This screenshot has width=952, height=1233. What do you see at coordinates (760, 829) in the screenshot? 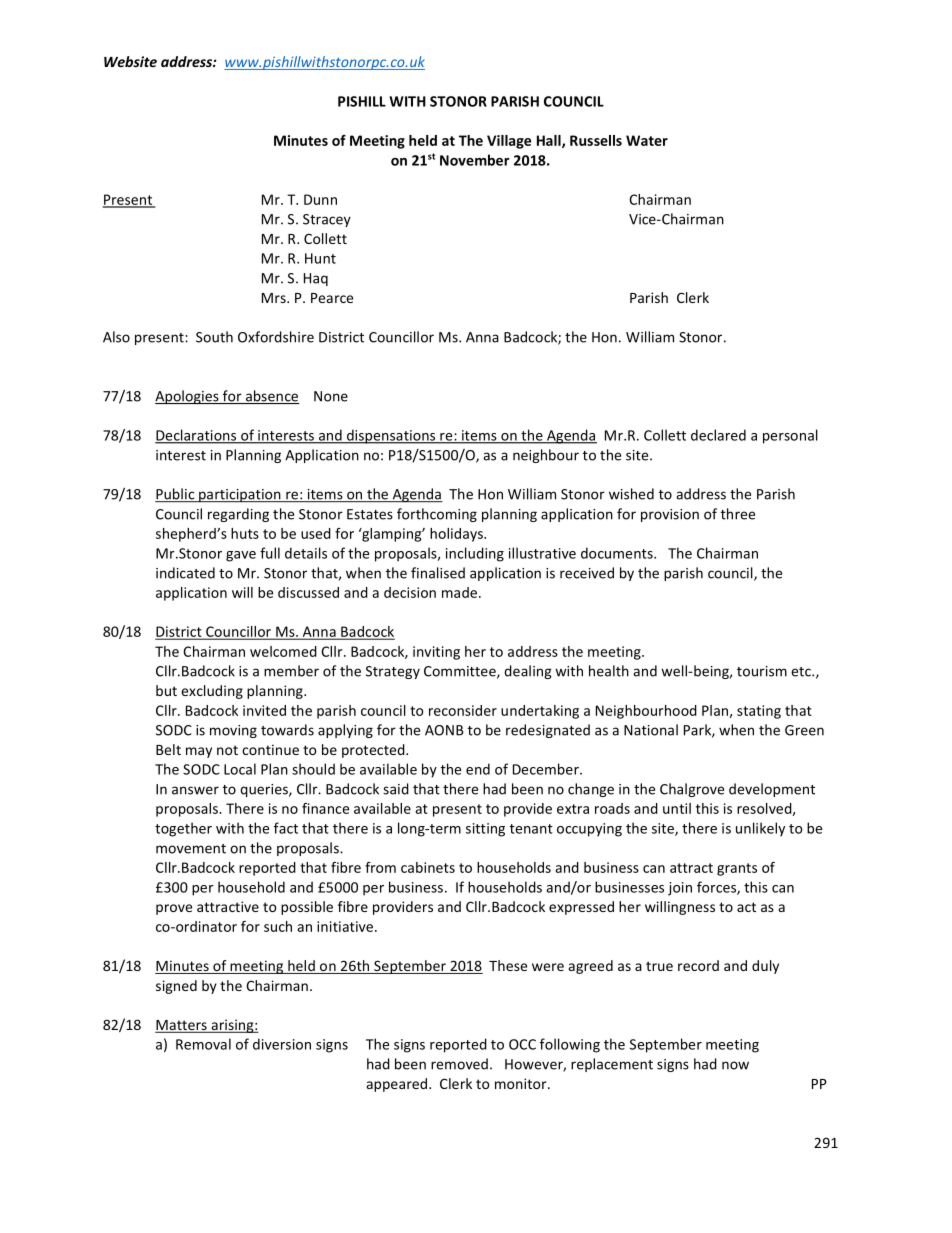
I see `unlikely` at bounding box center [760, 829].
